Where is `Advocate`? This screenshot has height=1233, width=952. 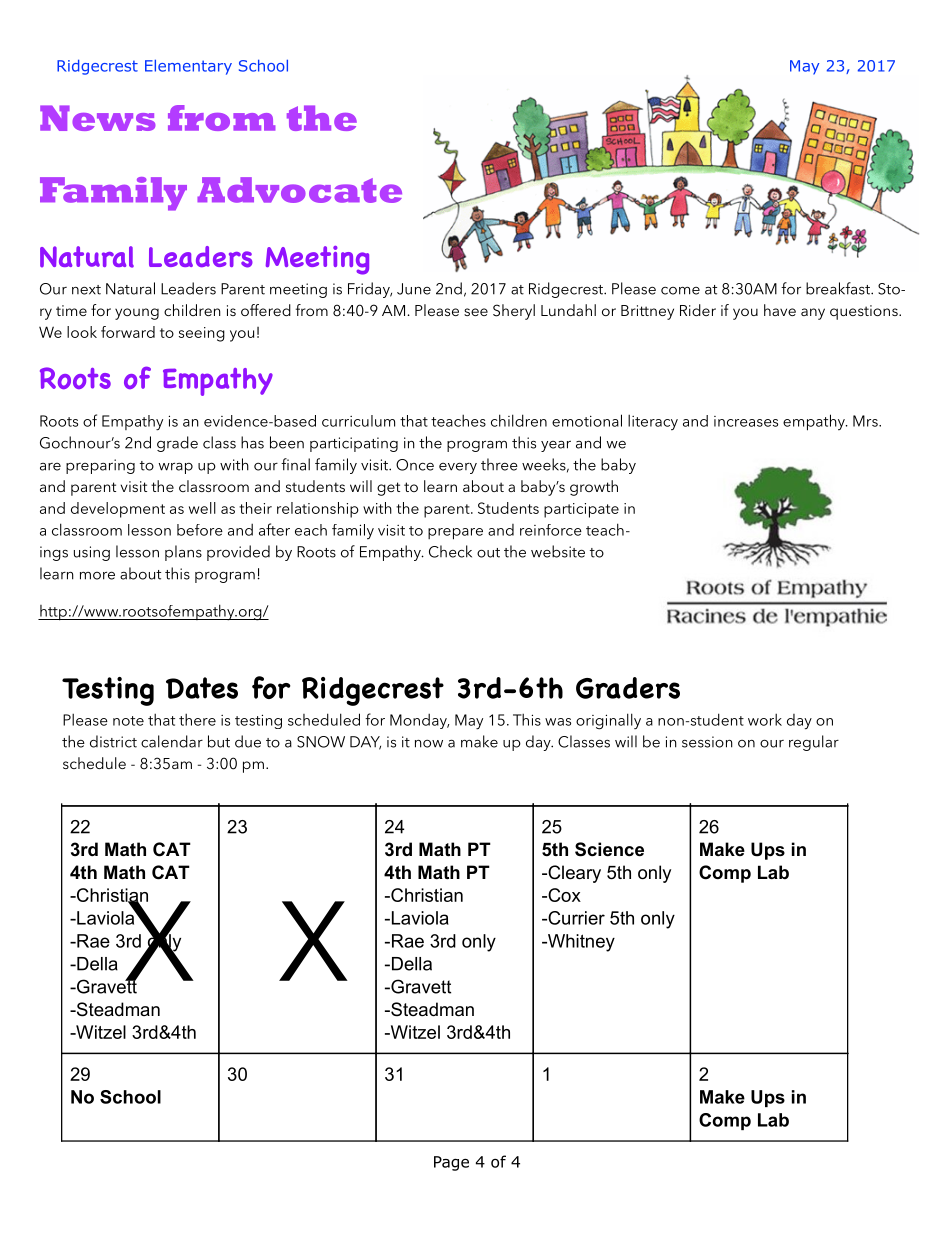 Advocate is located at coordinates (299, 190).
